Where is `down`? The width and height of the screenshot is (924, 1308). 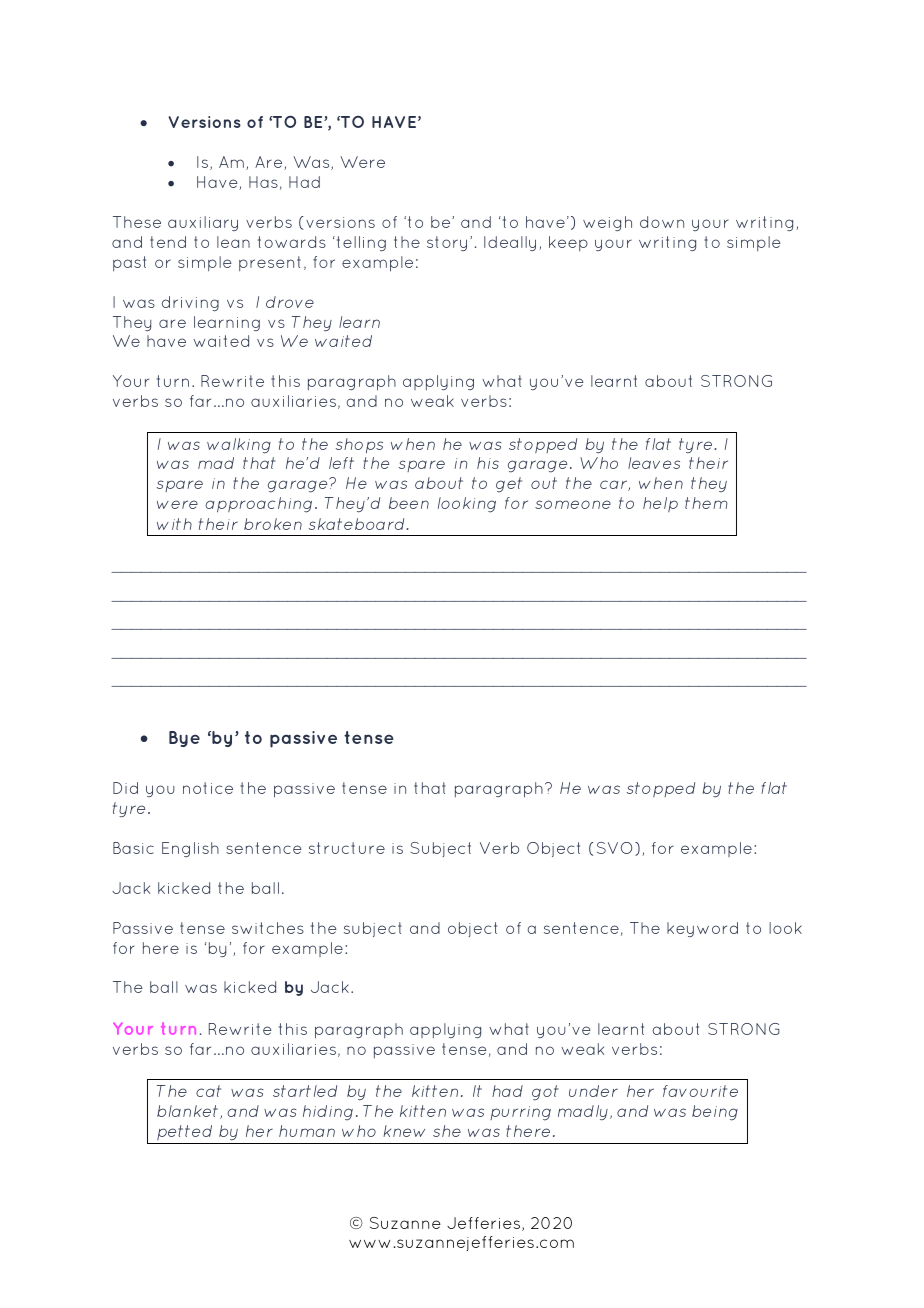 down is located at coordinates (662, 222).
